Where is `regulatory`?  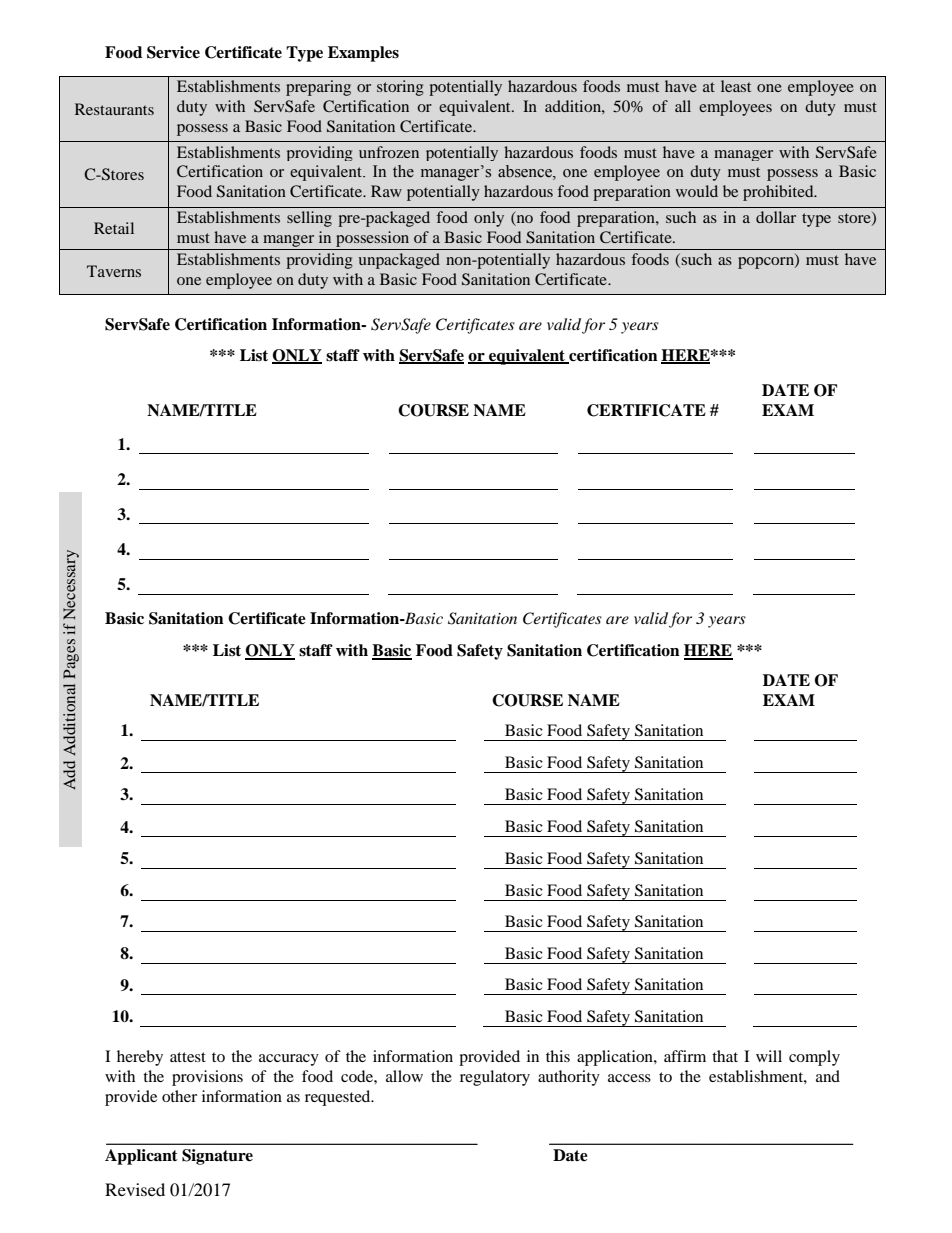
regulatory is located at coordinates (495, 1078).
